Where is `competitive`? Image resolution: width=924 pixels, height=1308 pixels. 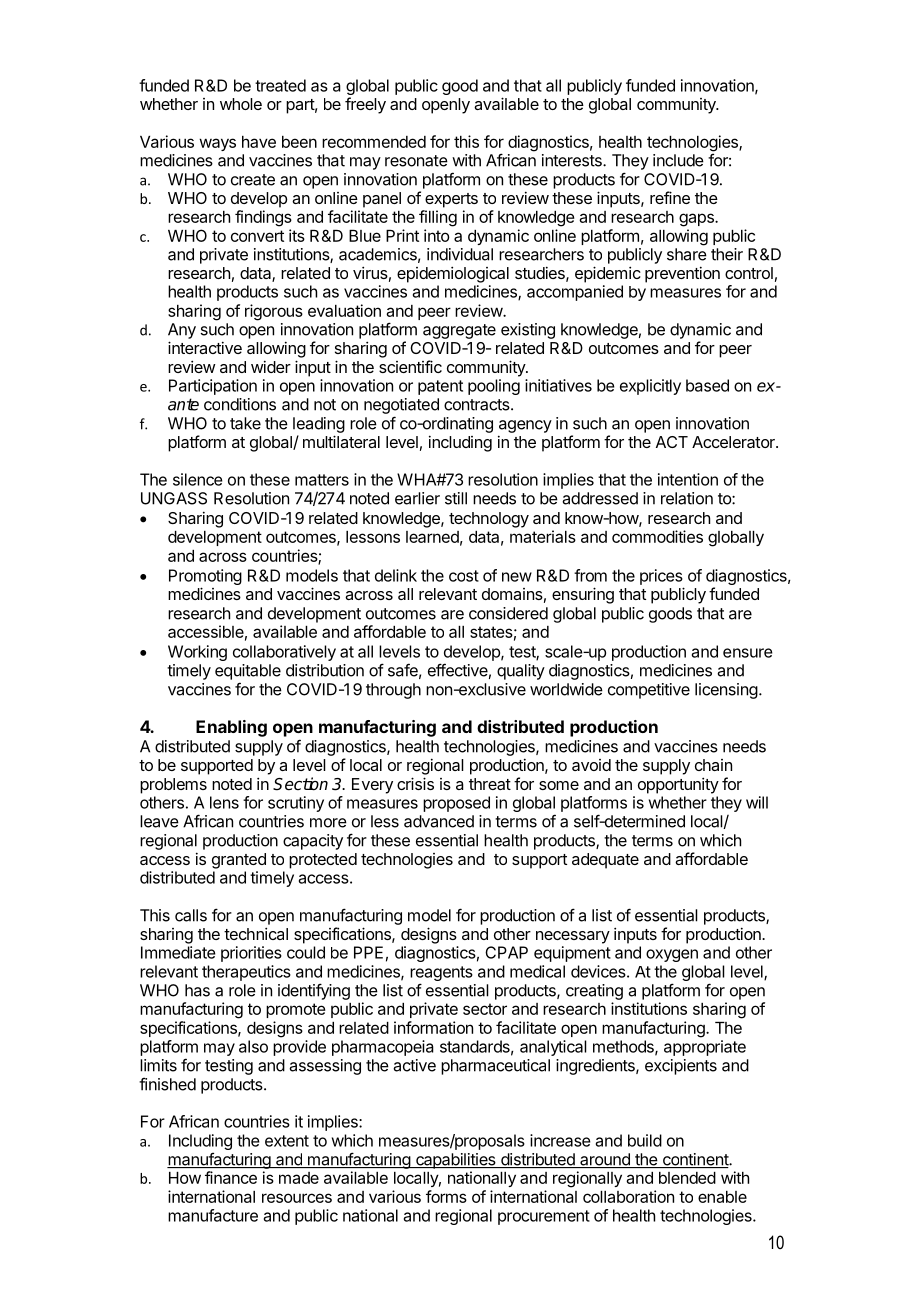 competitive is located at coordinates (649, 691).
